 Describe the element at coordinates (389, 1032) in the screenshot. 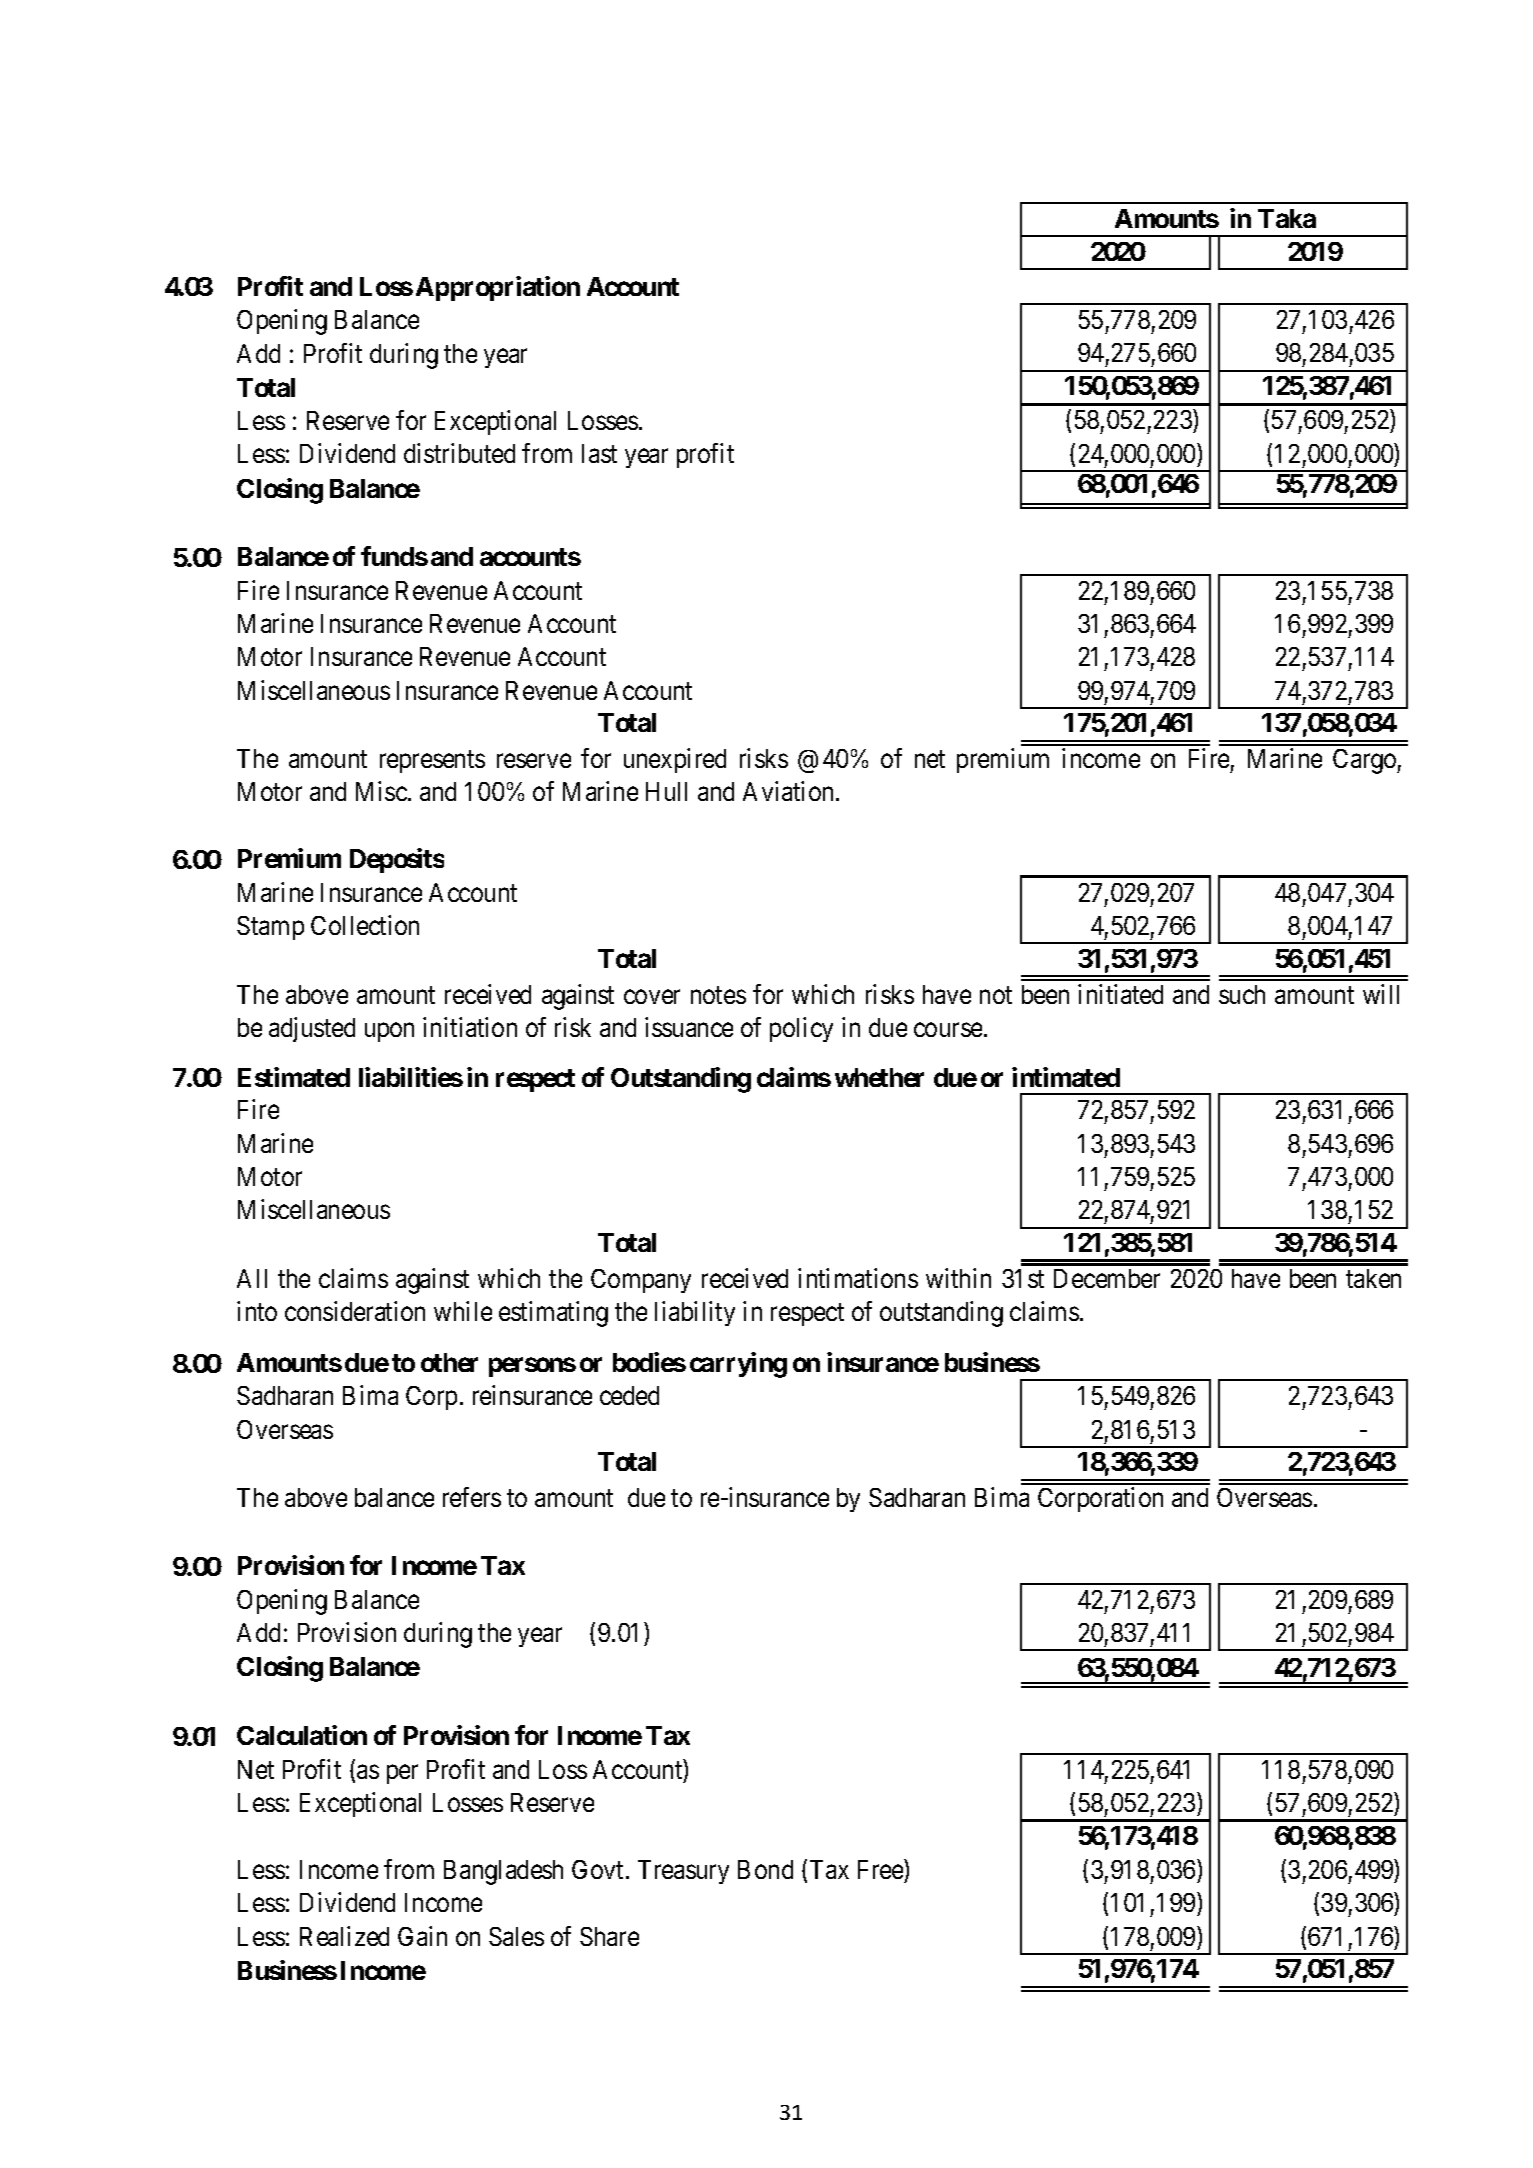

I see `upon` at that location.
